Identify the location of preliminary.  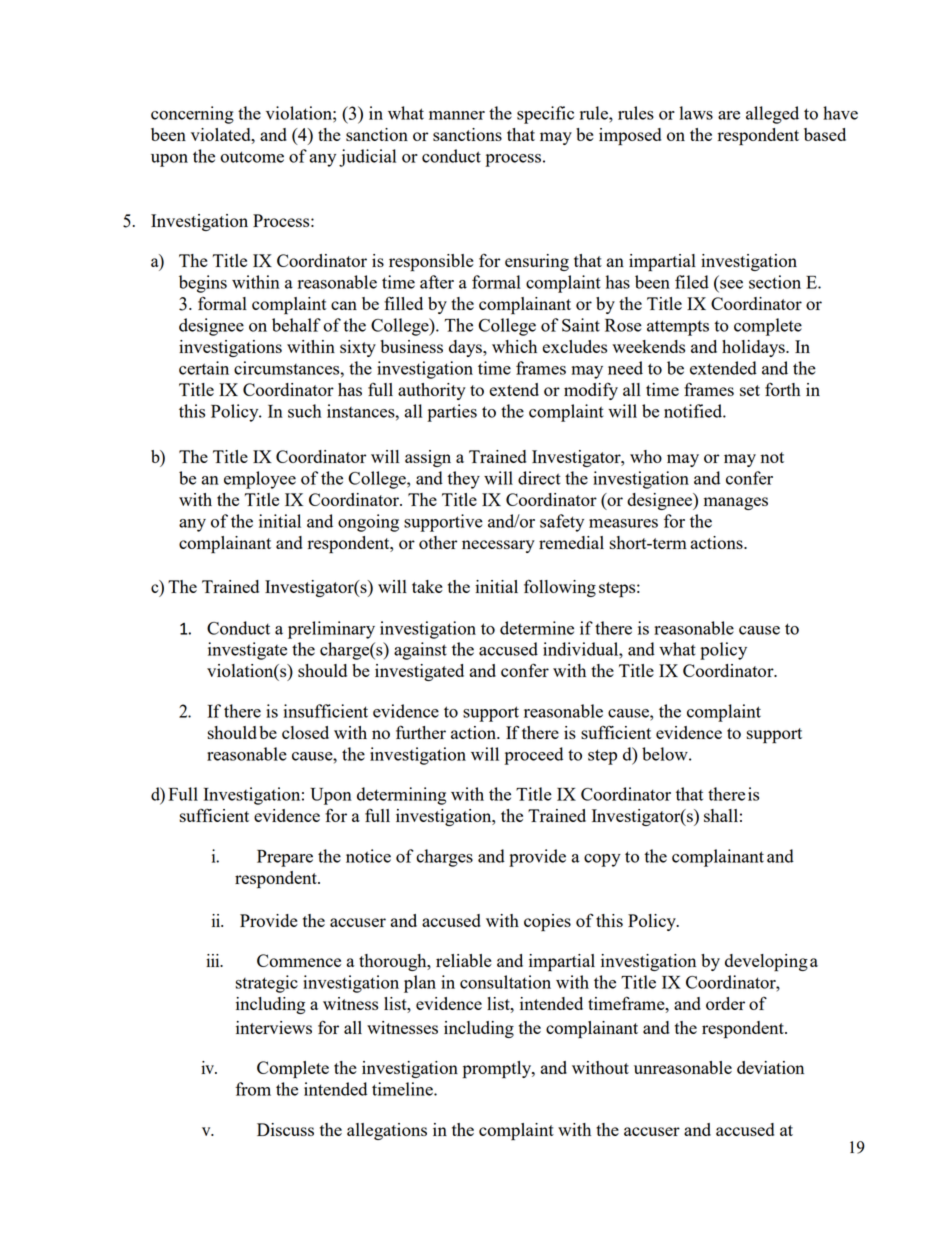
(331, 630).
